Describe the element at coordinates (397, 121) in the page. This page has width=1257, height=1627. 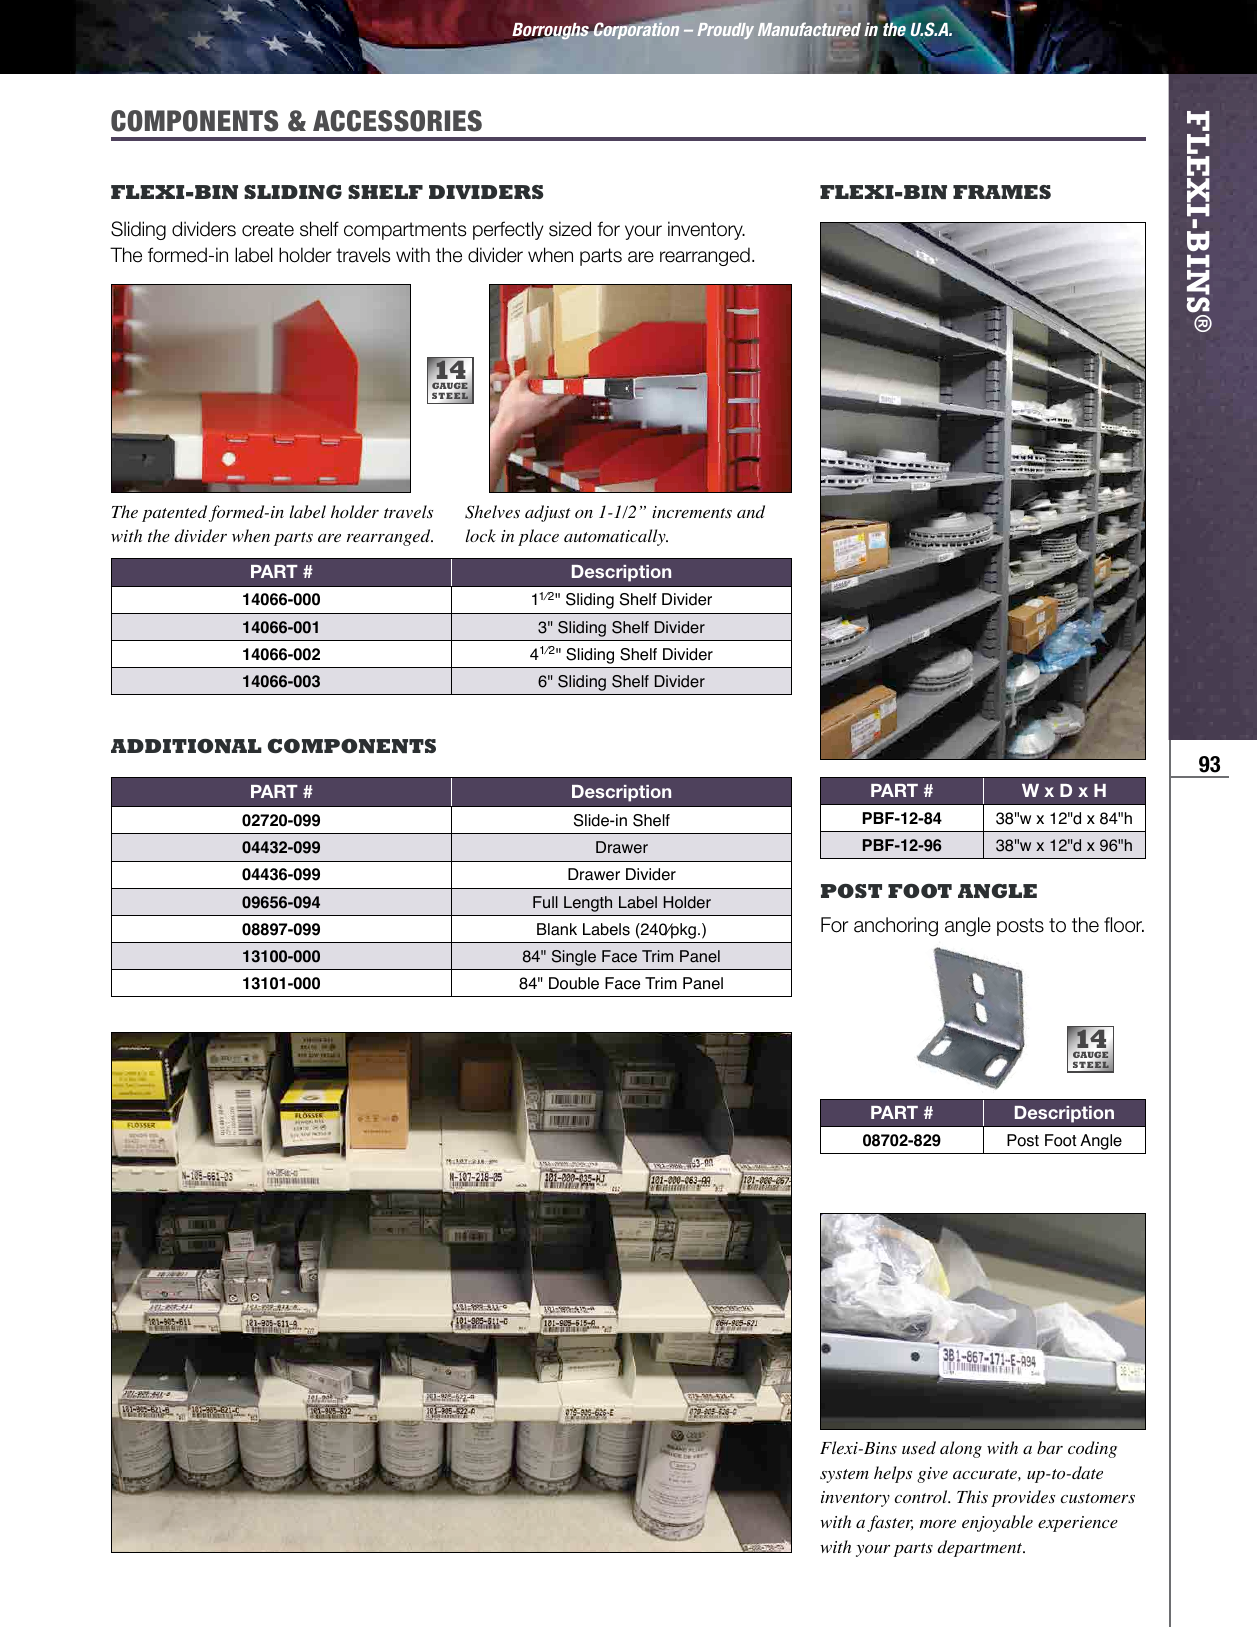
I see `ACCESSORIES` at that location.
